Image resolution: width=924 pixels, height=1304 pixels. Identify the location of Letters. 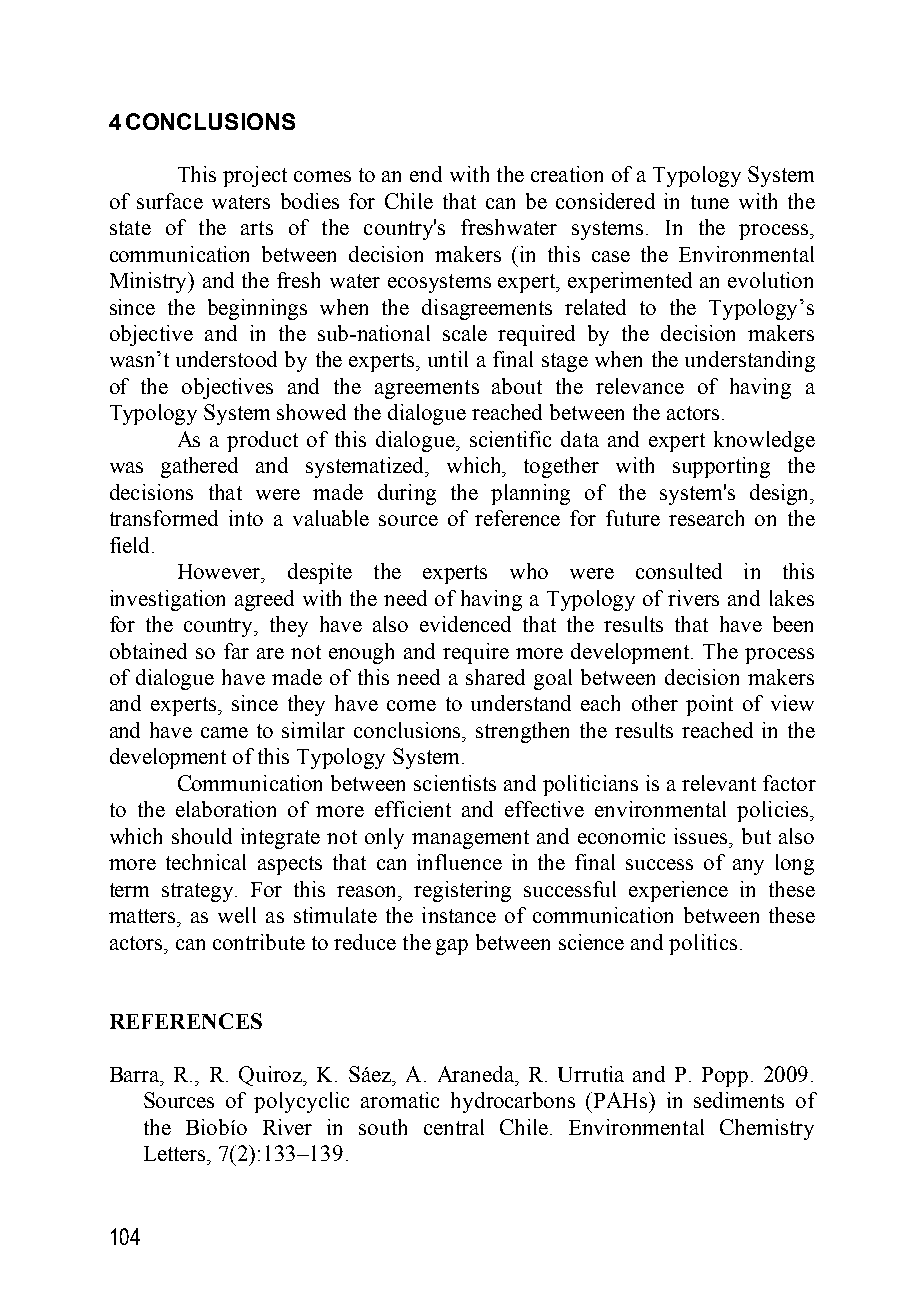
(176, 1153).
